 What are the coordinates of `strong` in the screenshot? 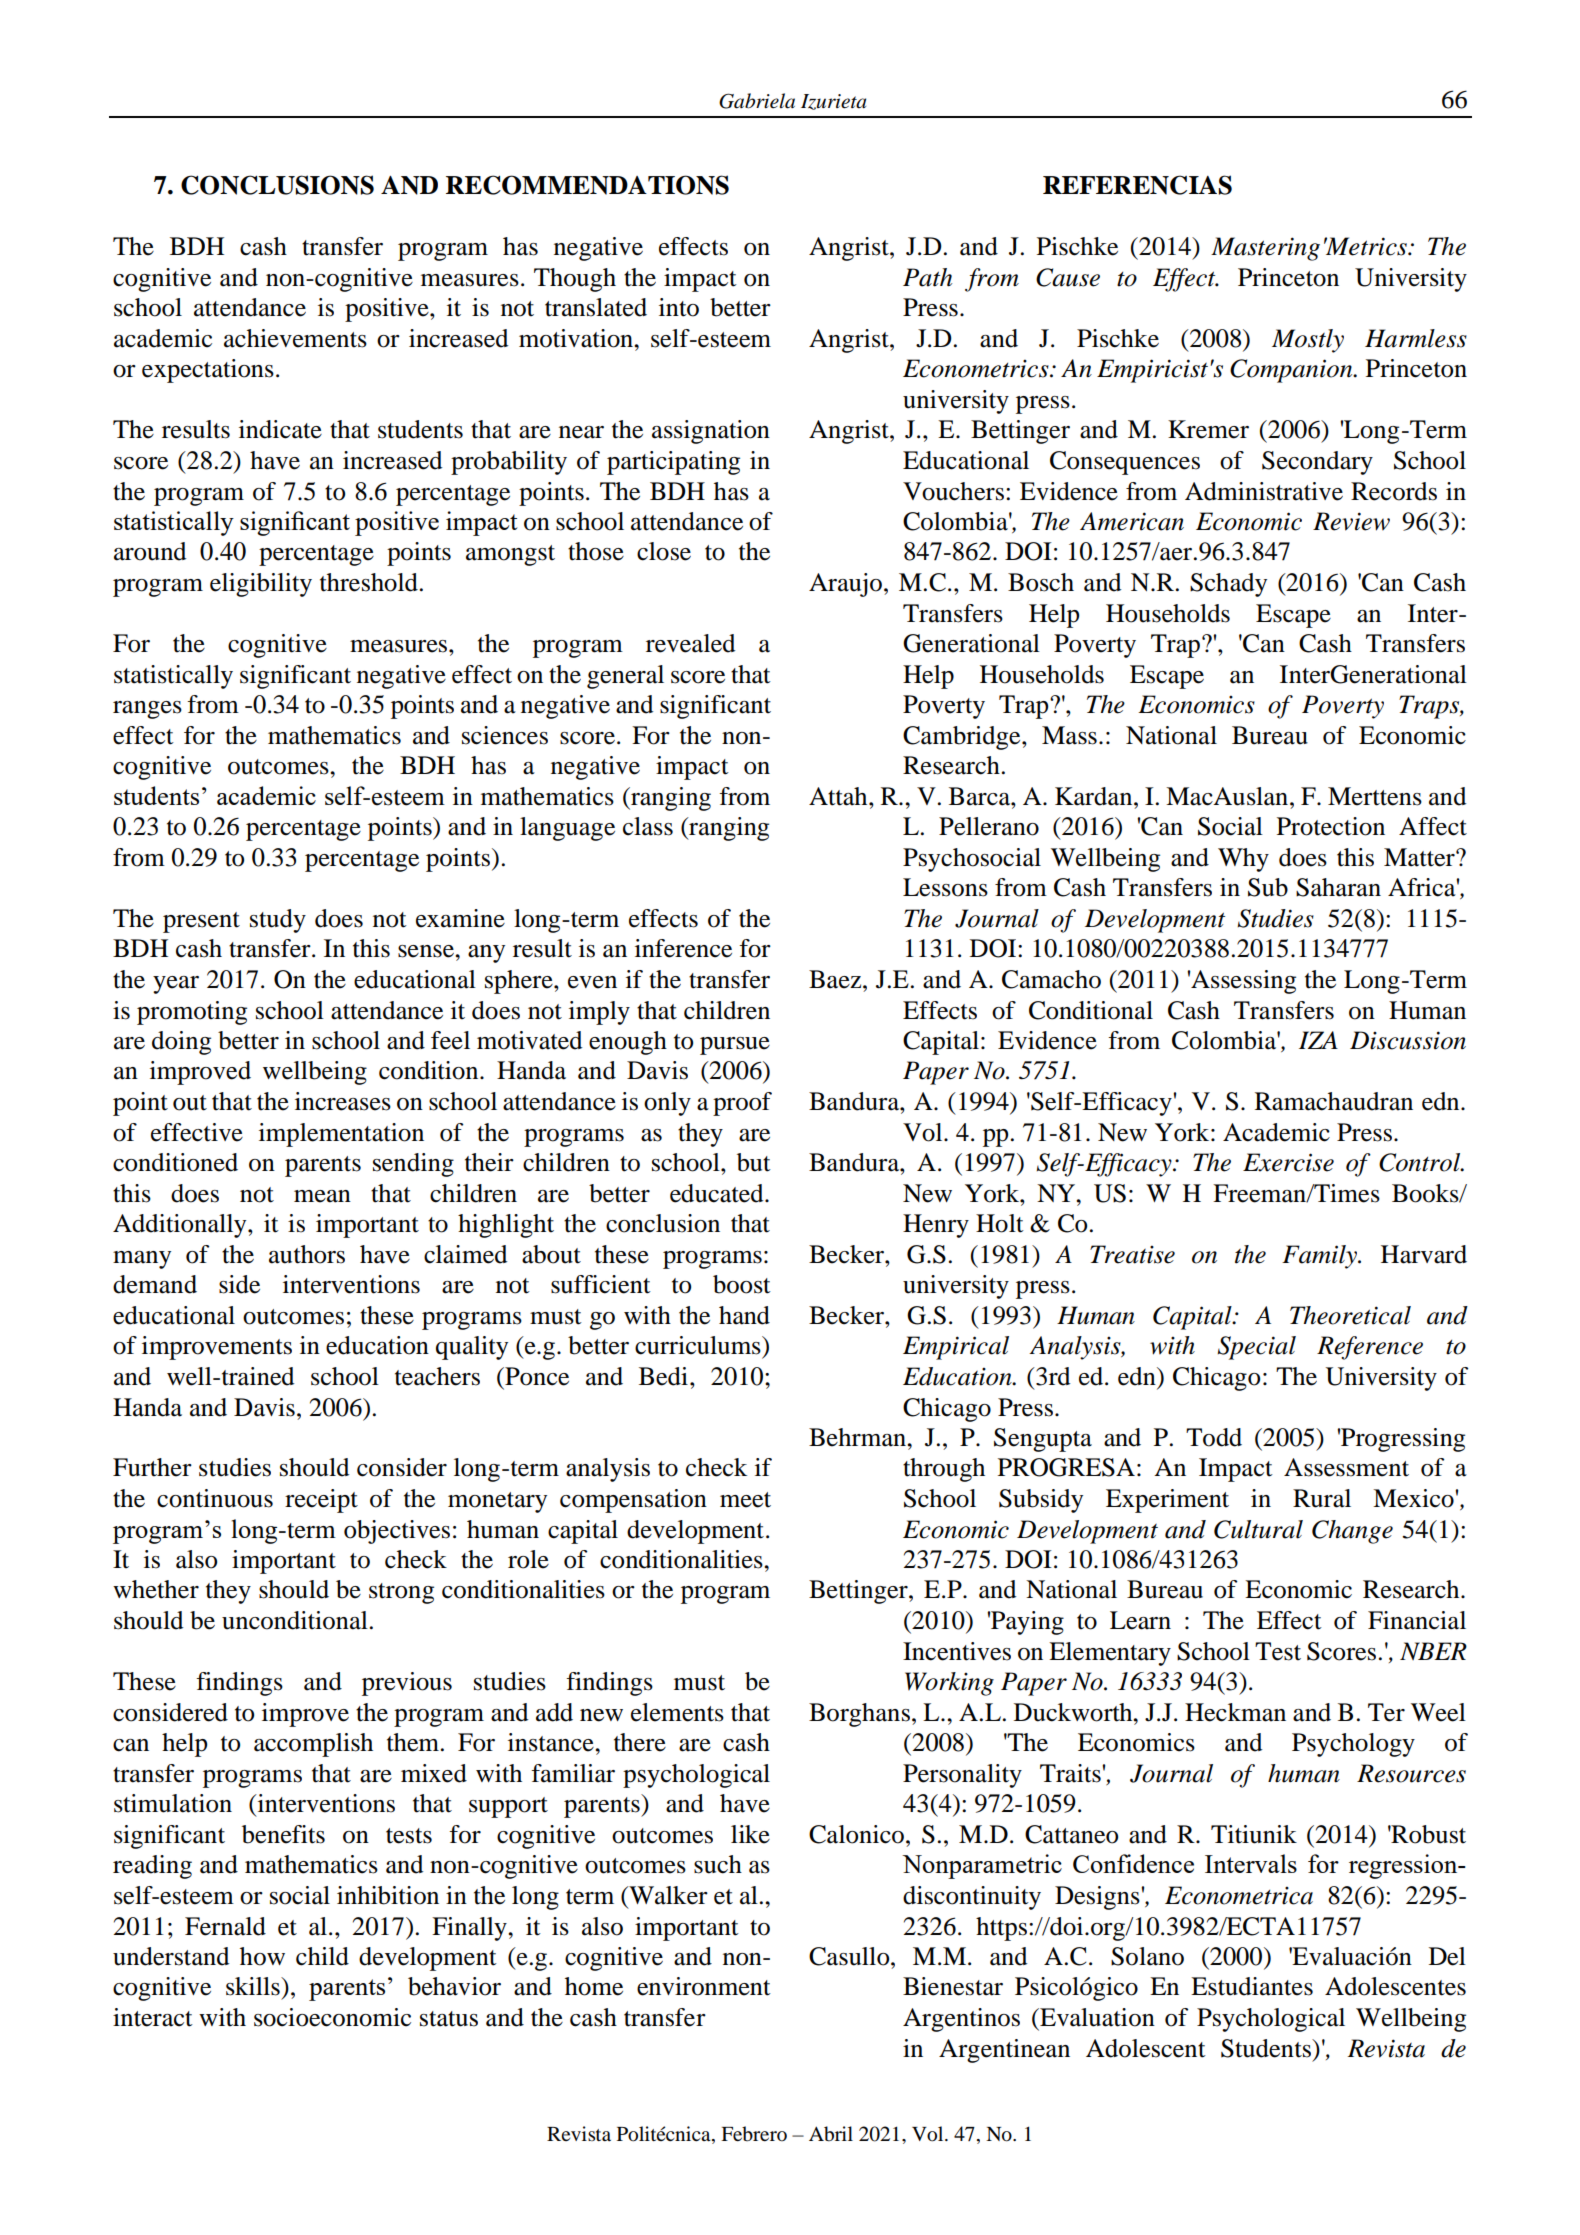 It's located at (401, 1593).
